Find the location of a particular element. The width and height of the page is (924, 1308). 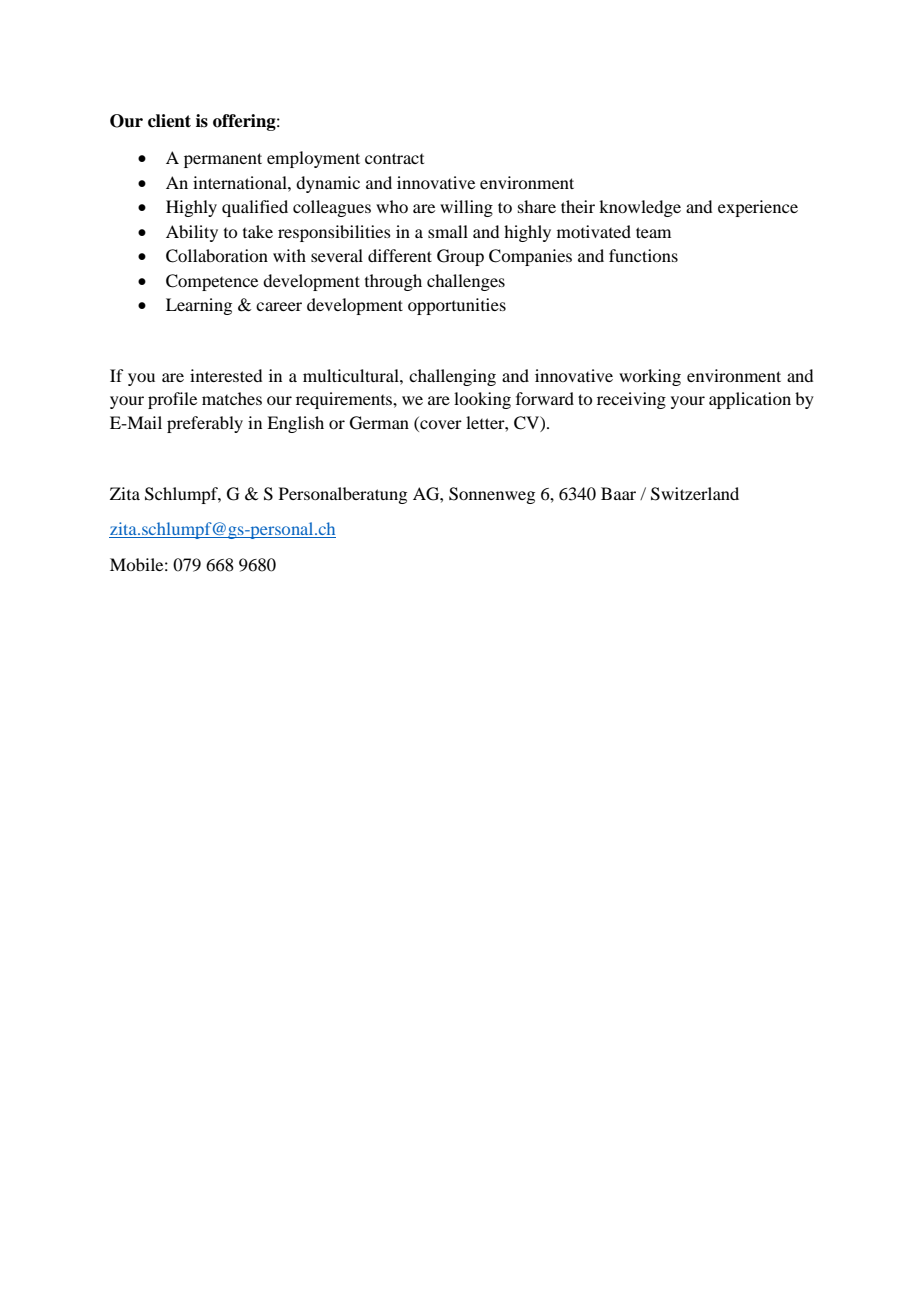

knowledge is located at coordinates (640, 208).
